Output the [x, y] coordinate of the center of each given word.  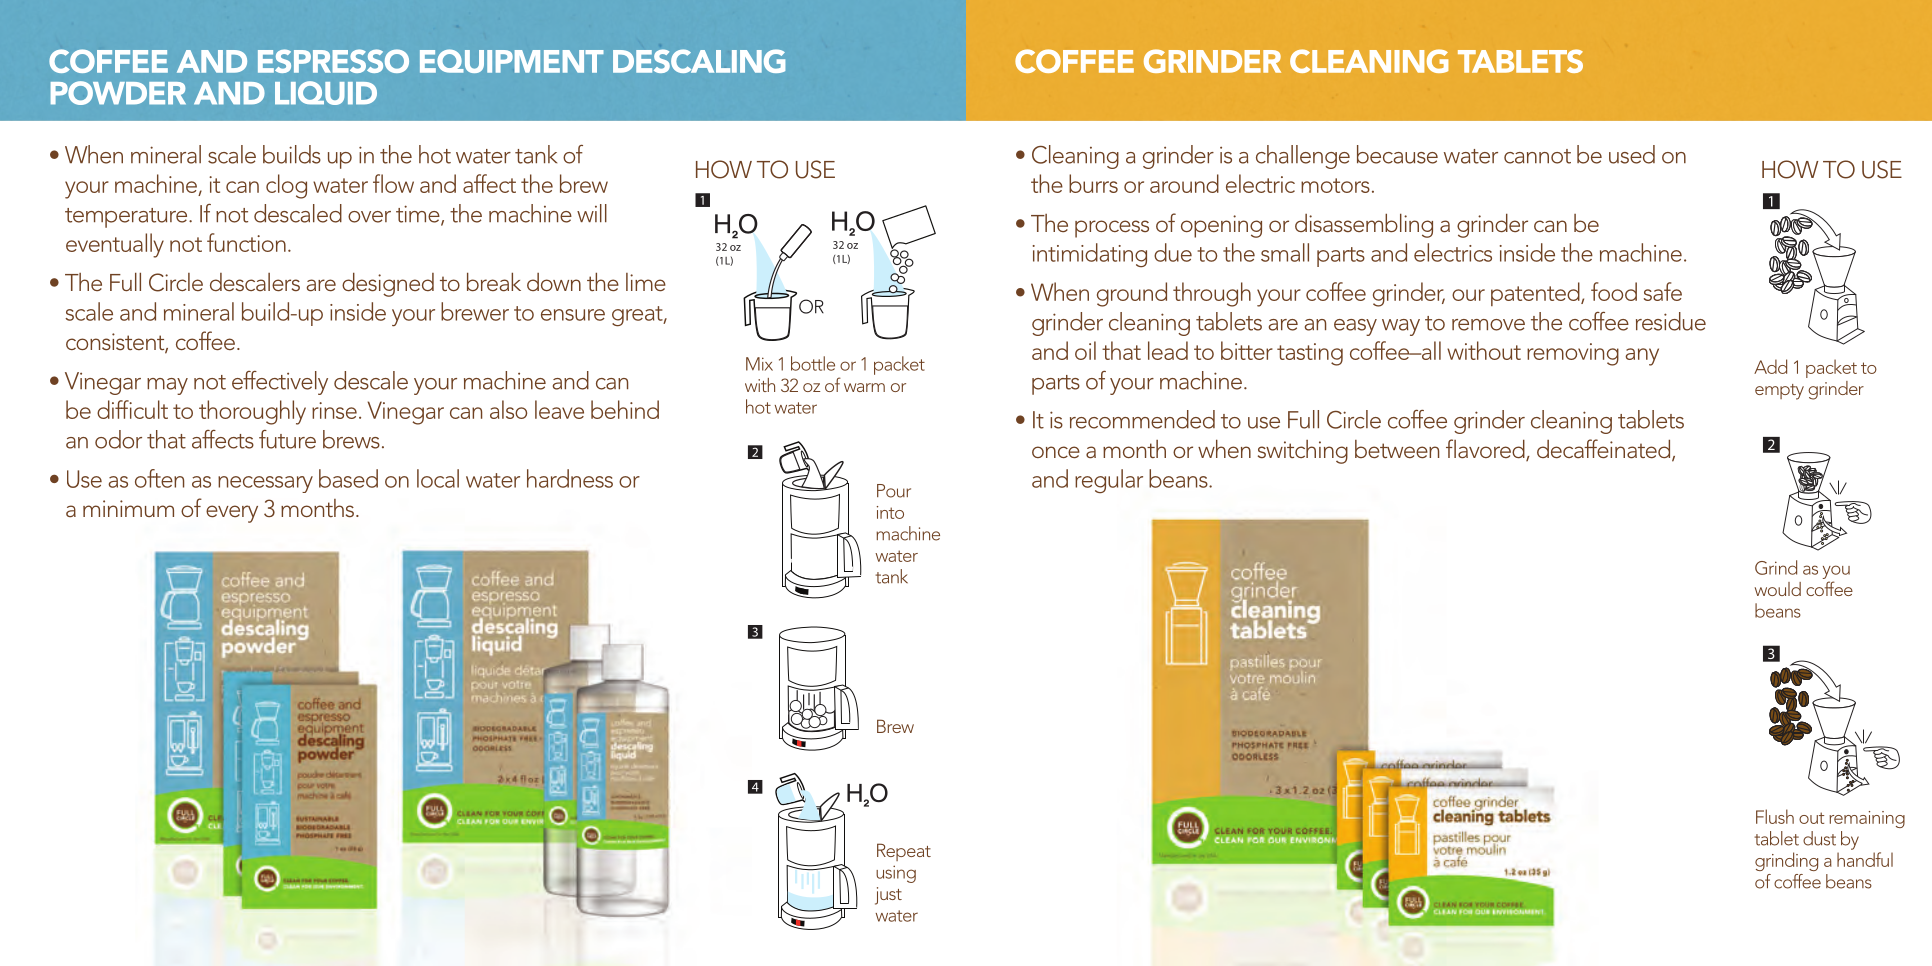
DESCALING [699, 61]
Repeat [904, 852]
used [1632, 154]
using [896, 874]
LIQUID [326, 93]
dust [1819, 838]
